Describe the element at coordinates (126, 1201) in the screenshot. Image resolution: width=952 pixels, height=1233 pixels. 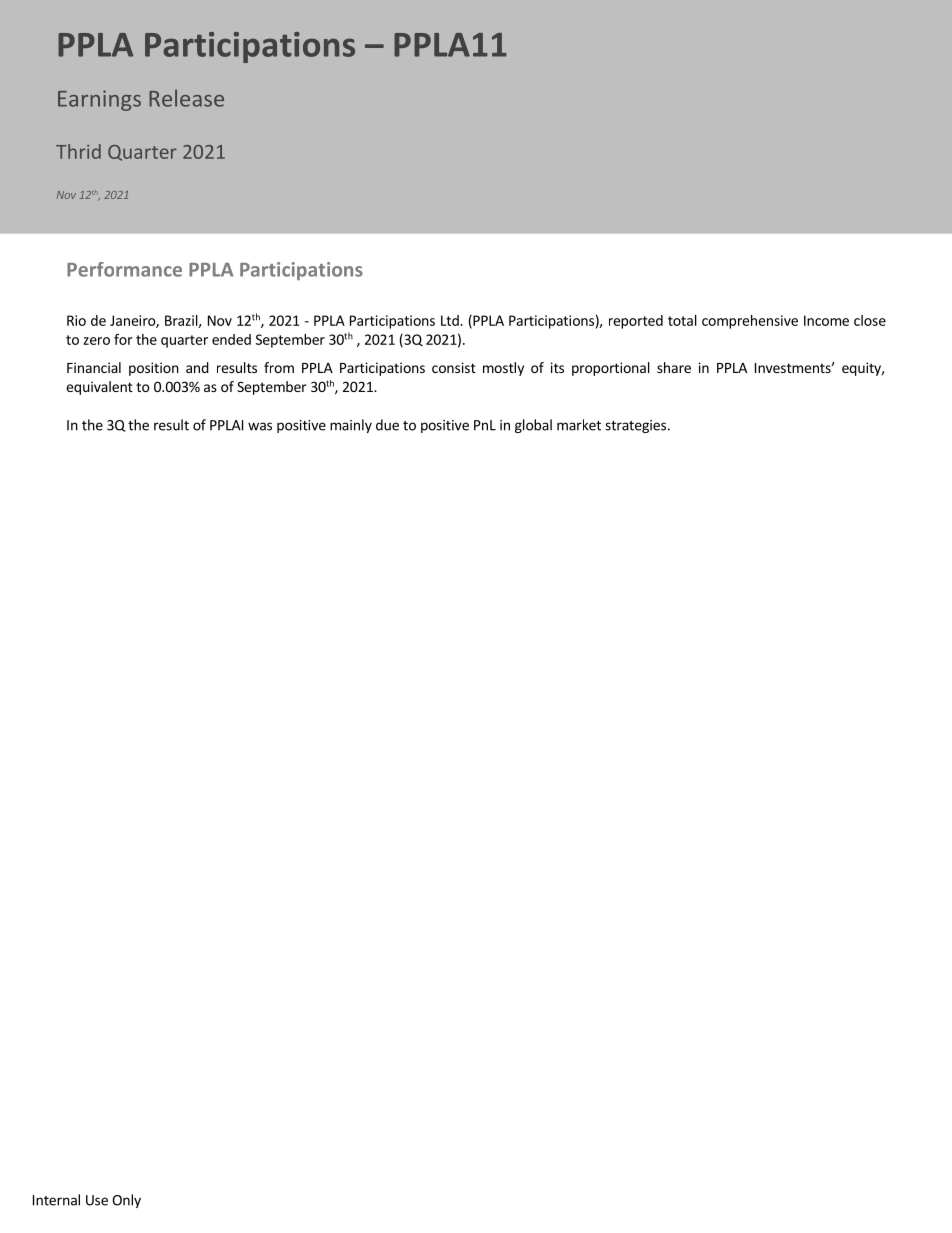
I see `Only` at that location.
